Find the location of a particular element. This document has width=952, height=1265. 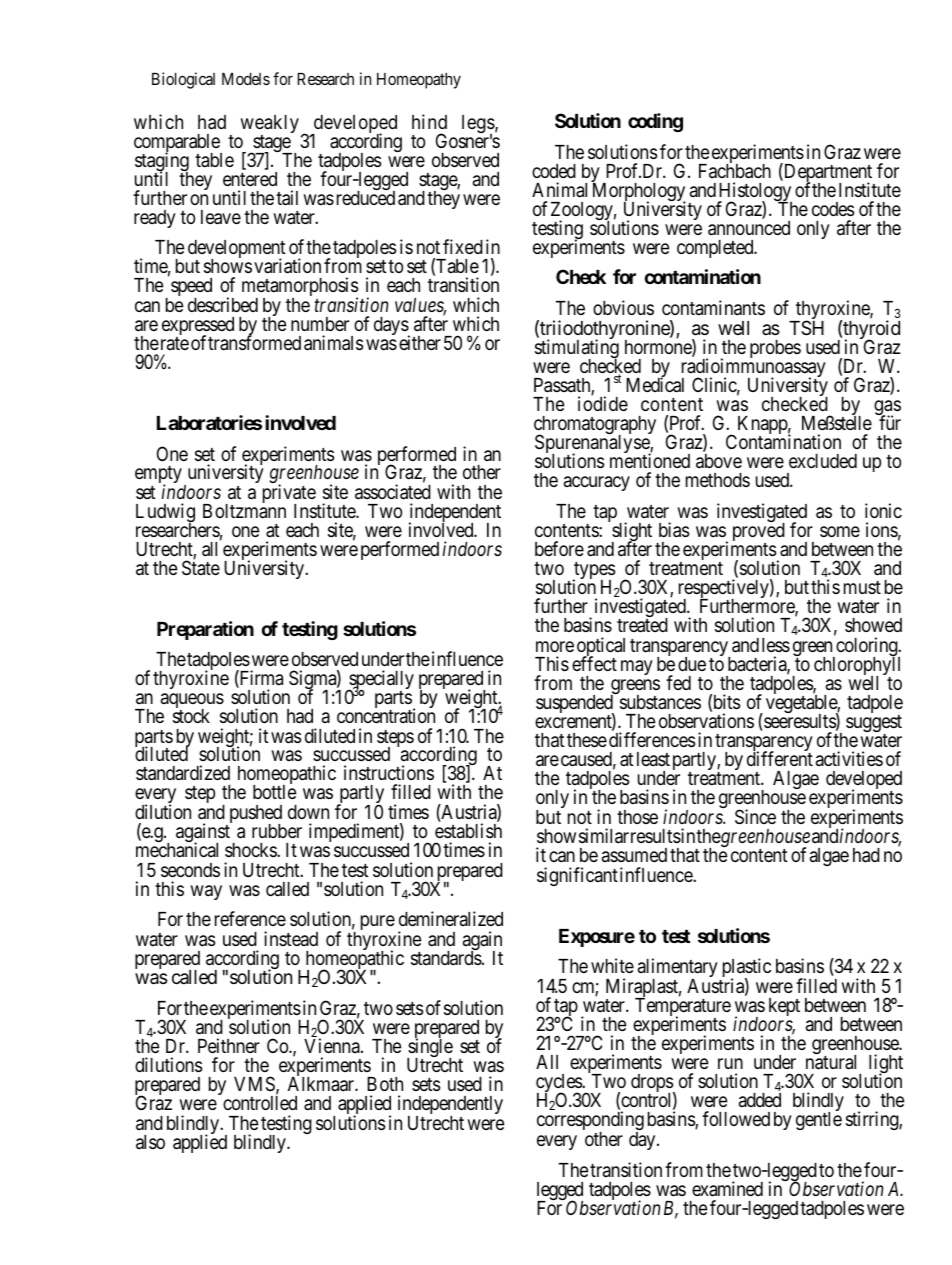

corresponding is located at coordinates (590, 1122).
